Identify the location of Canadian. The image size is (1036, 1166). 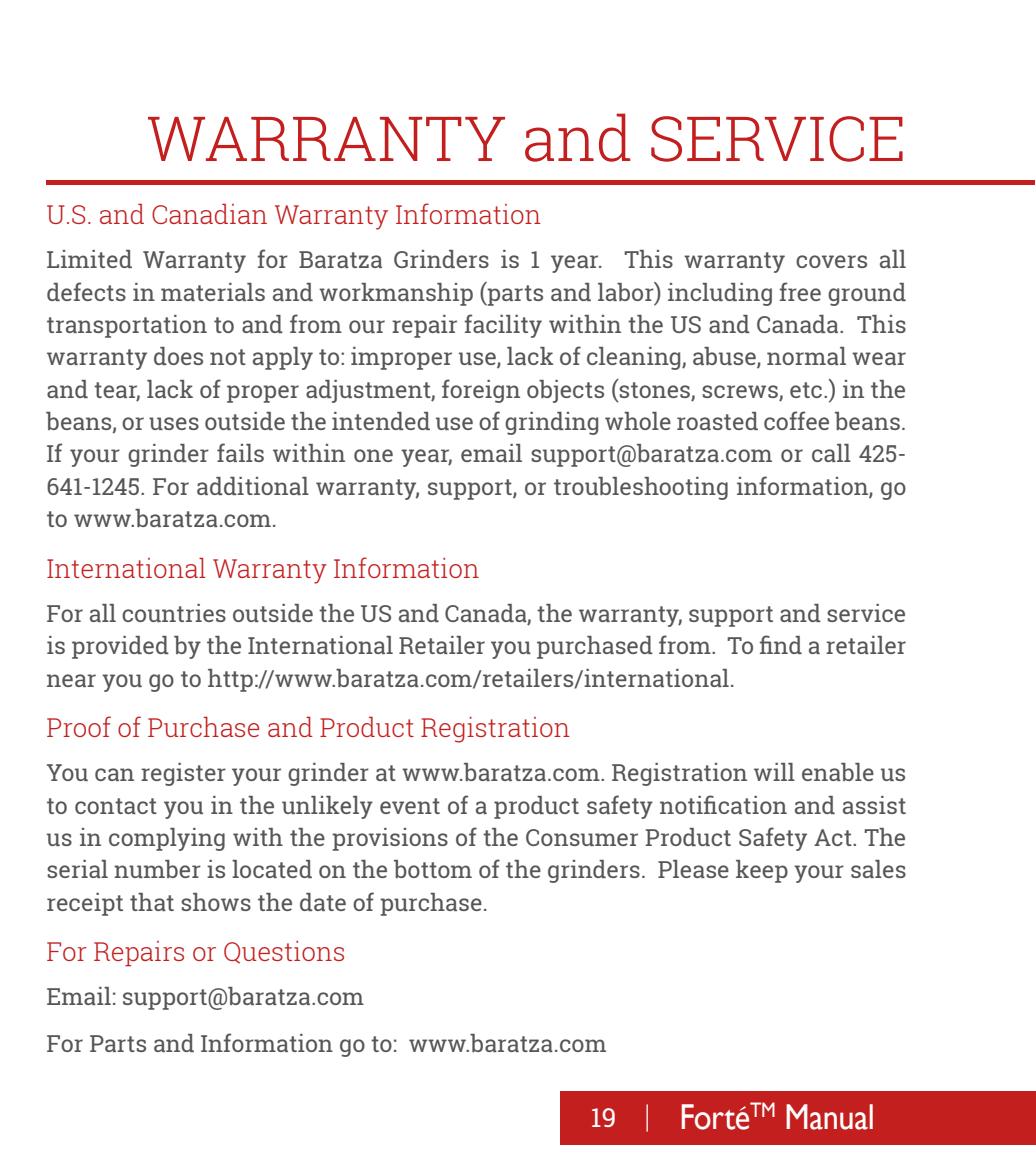
(209, 213).
